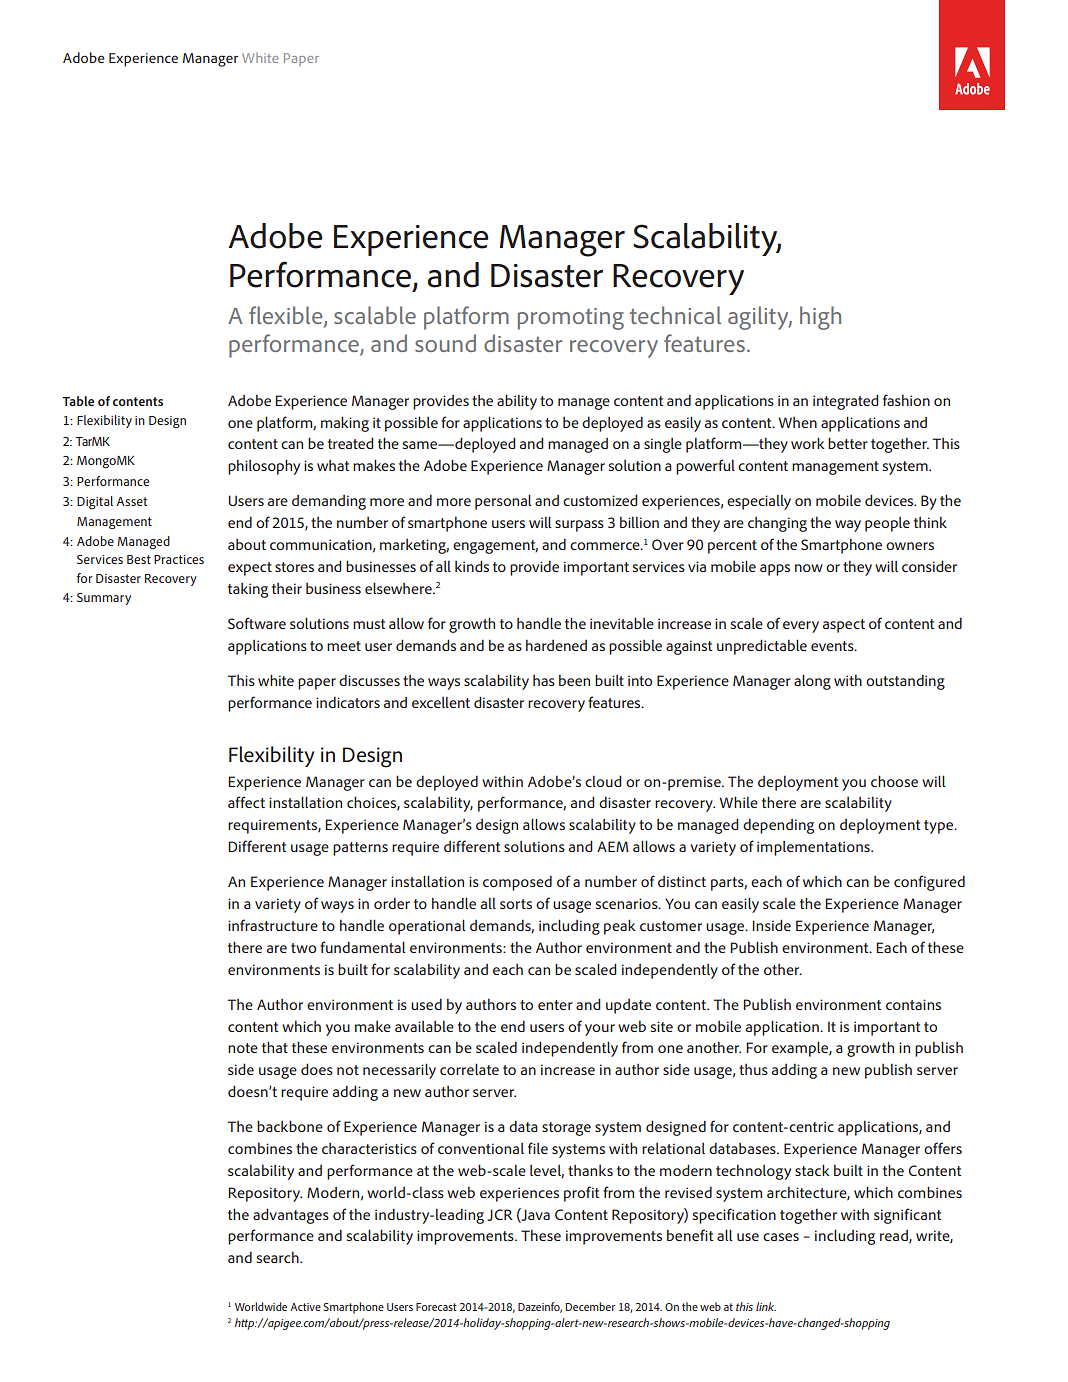 The width and height of the page is (1068, 1382). I want to click on December, so click(590, 1306).
